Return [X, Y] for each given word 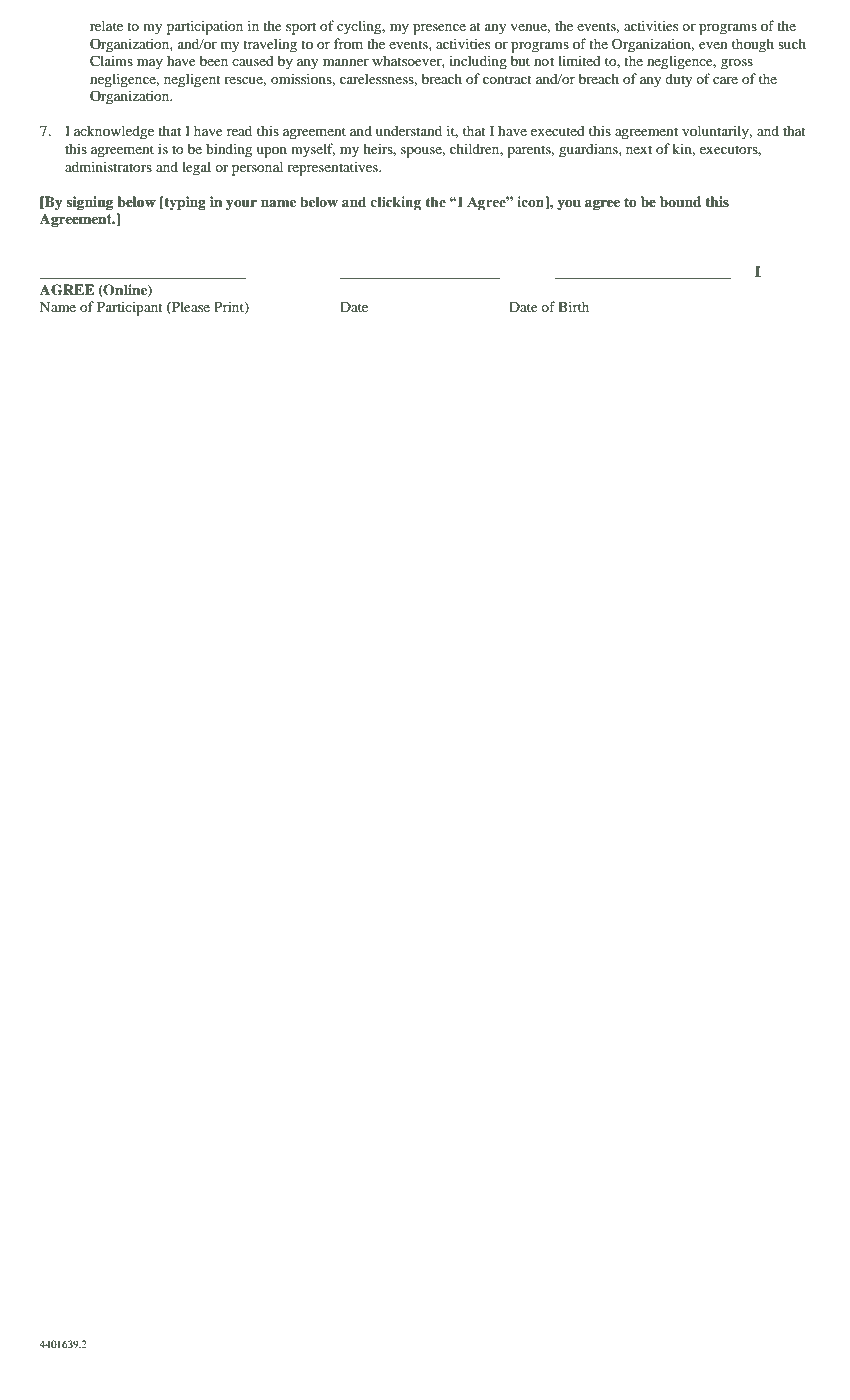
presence [439, 29]
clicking [395, 203]
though [753, 45]
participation [205, 27]
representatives [333, 168]
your [241, 205]
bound [680, 201]
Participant [130, 308]
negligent [192, 80]
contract [507, 79]
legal [196, 168]
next [639, 149]
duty [678, 80]
